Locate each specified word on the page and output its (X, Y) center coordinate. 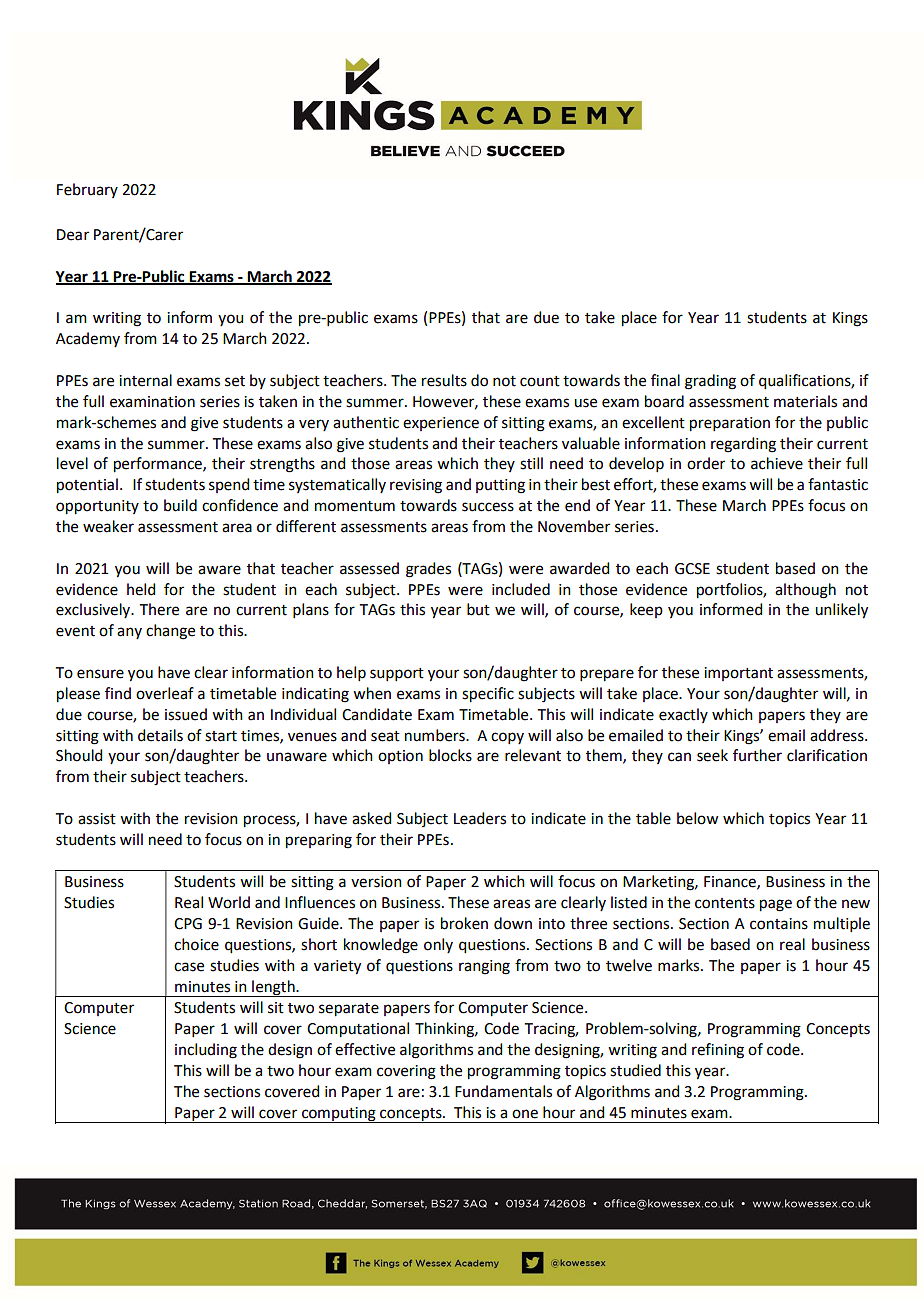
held (141, 589)
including (206, 1051)
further (757, 755)
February (87, 190)
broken (464, 923)
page (776, 905)
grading (710, 382)
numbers (436, 735)
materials (805, 401)
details (160, 735)
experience (441, 424)
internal (145, 380)
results (444, 380)
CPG (188, 924)
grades (428, 570)
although (805, 591)
